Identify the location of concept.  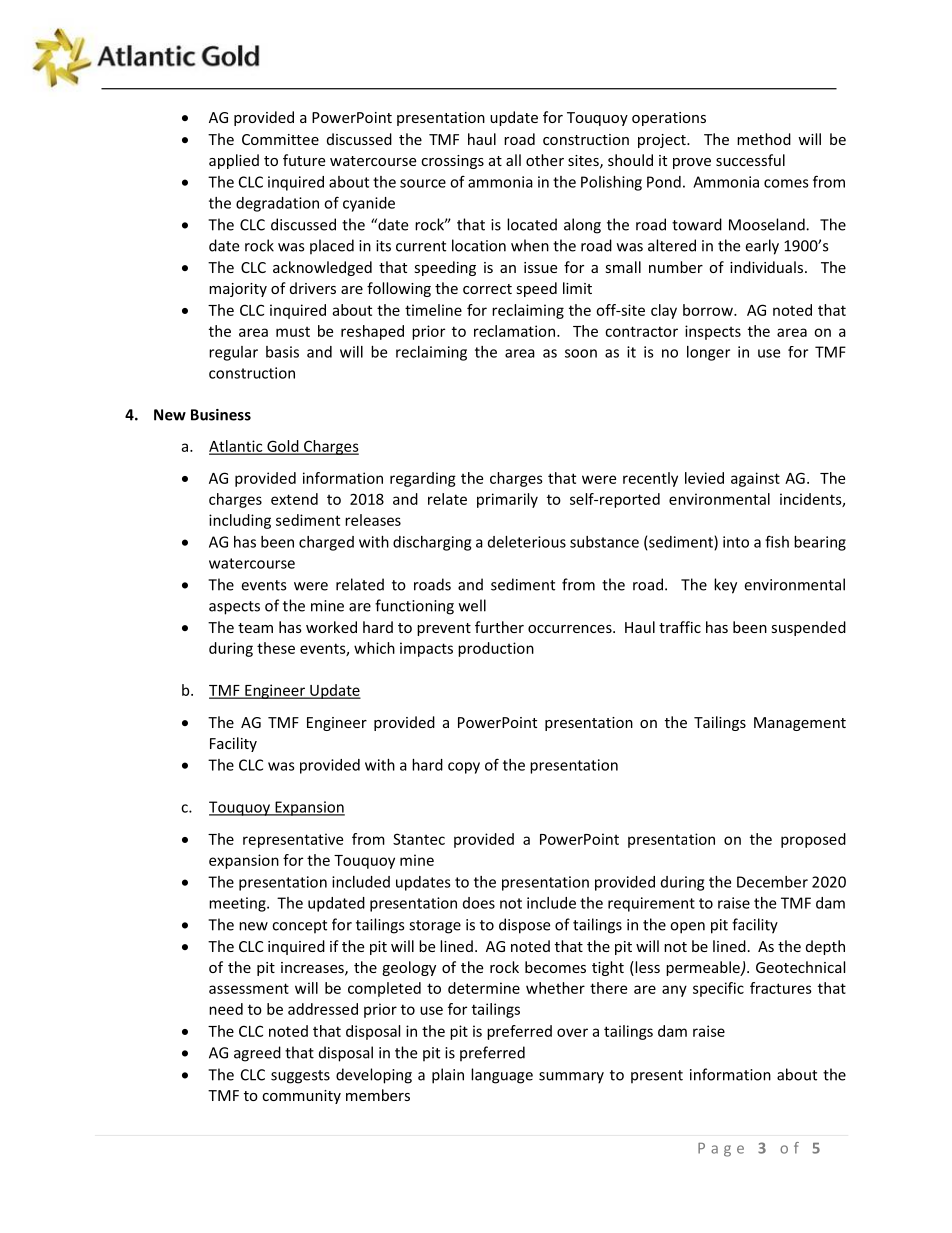
(299, 927).
